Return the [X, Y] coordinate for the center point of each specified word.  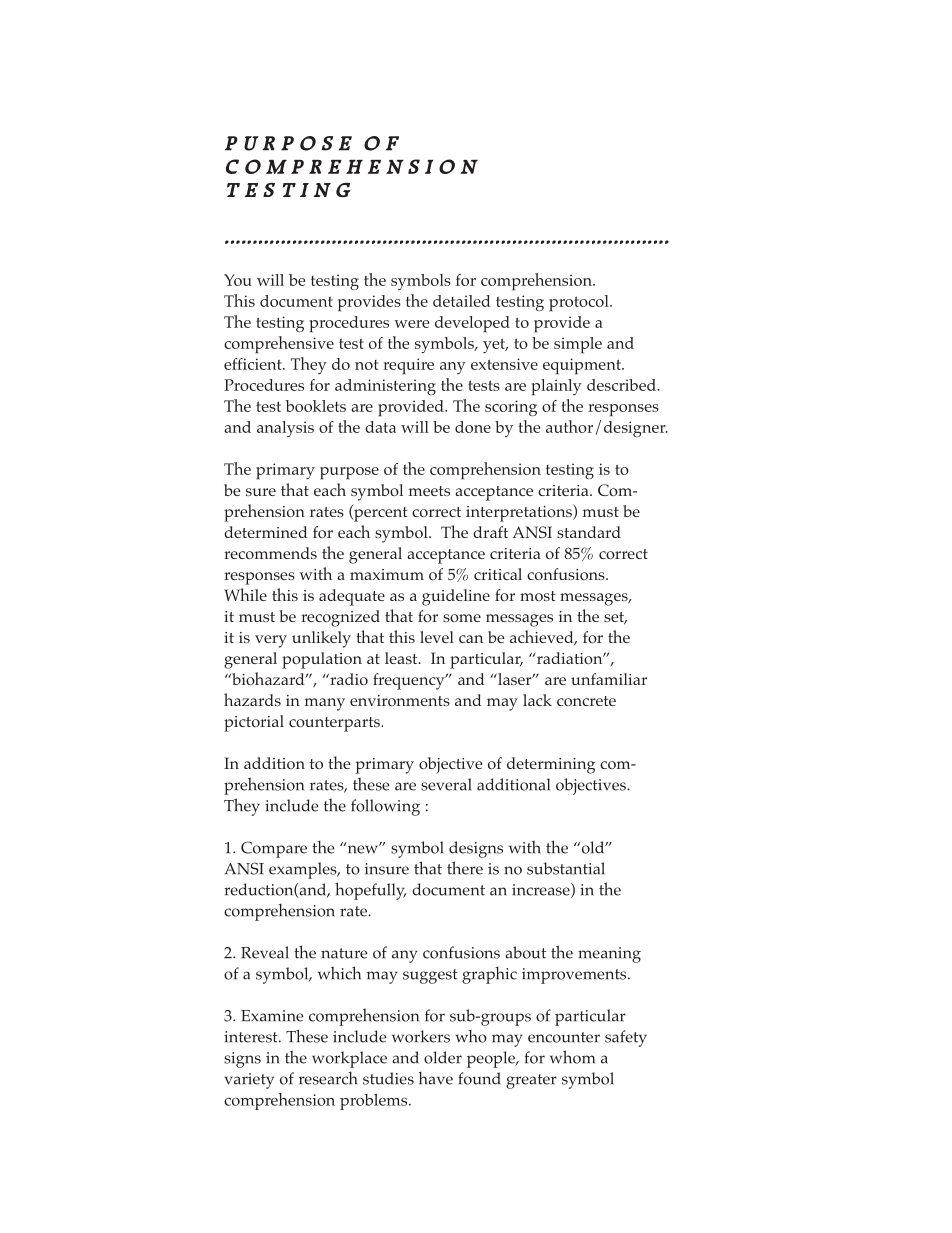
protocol [580, 303]
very [271, 641]
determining [551, 765]
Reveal [265, 952]
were [411, 324]
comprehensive [279, 345]
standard [589, 532]
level [437, 637]
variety [249, 1081]
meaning [609, 955]
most [538, 596]
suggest [430, 976]
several [446, 784]
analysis [285, 429]
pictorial [254, 723]
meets [429, 491]
